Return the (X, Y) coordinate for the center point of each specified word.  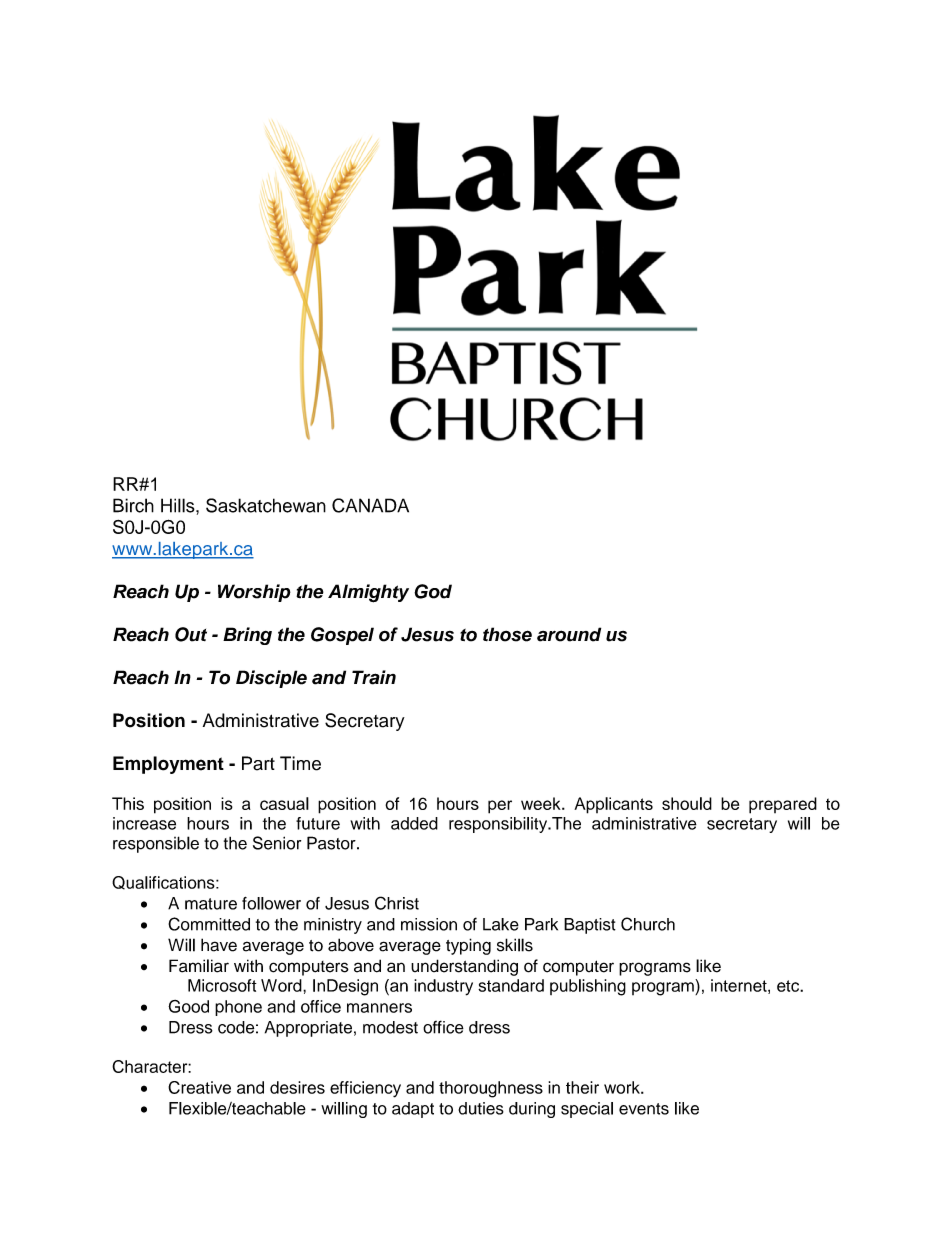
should (687, 803)
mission (429, 924)
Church (648, 924)
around (569, 634)
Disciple (271, 679)
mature (211, 904)
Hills (179, 505)
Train (374, 677)
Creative (199, 1087)
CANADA (370, 505)
